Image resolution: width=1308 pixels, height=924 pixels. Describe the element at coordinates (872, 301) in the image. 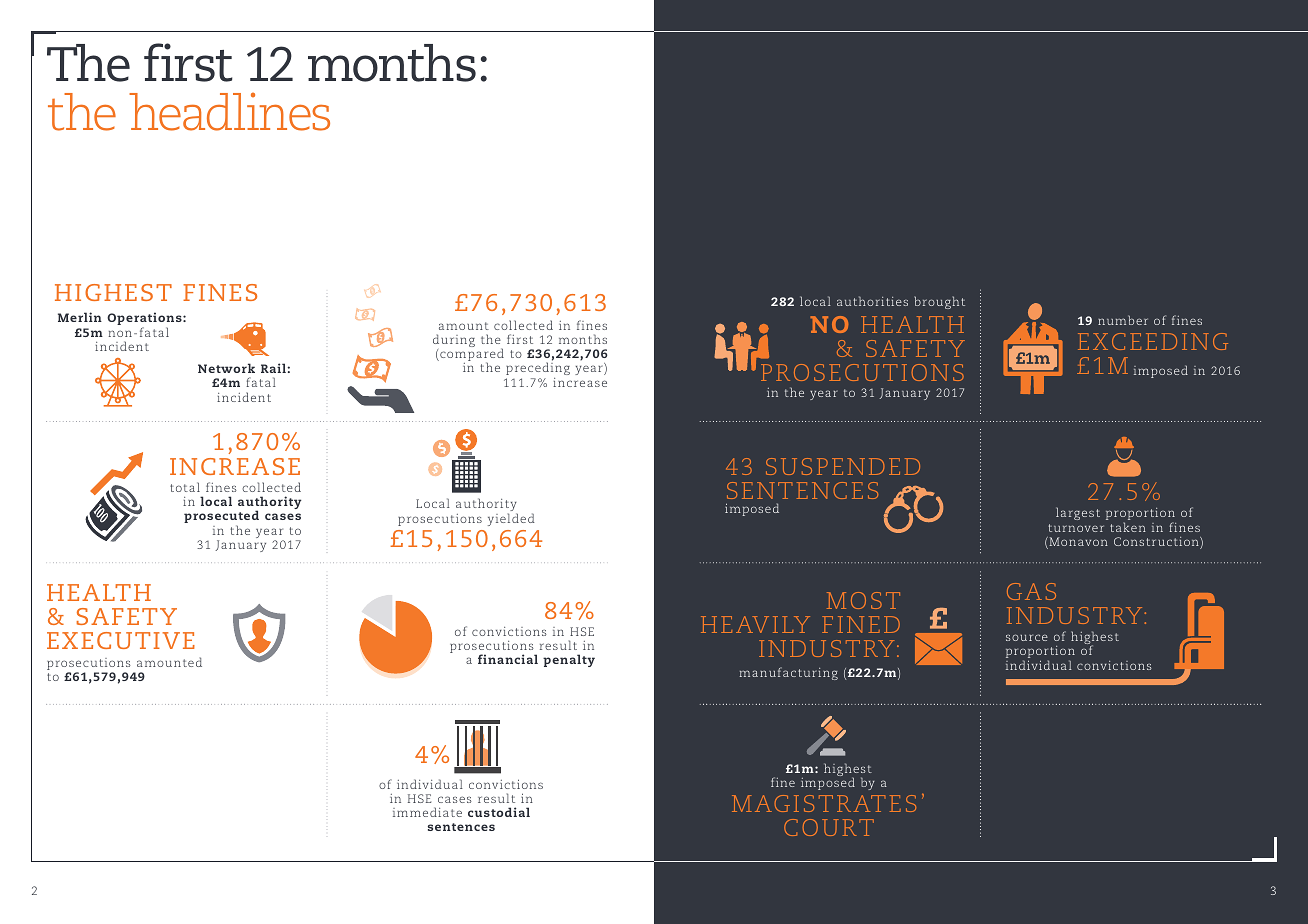

I see `authorities` at that location.
